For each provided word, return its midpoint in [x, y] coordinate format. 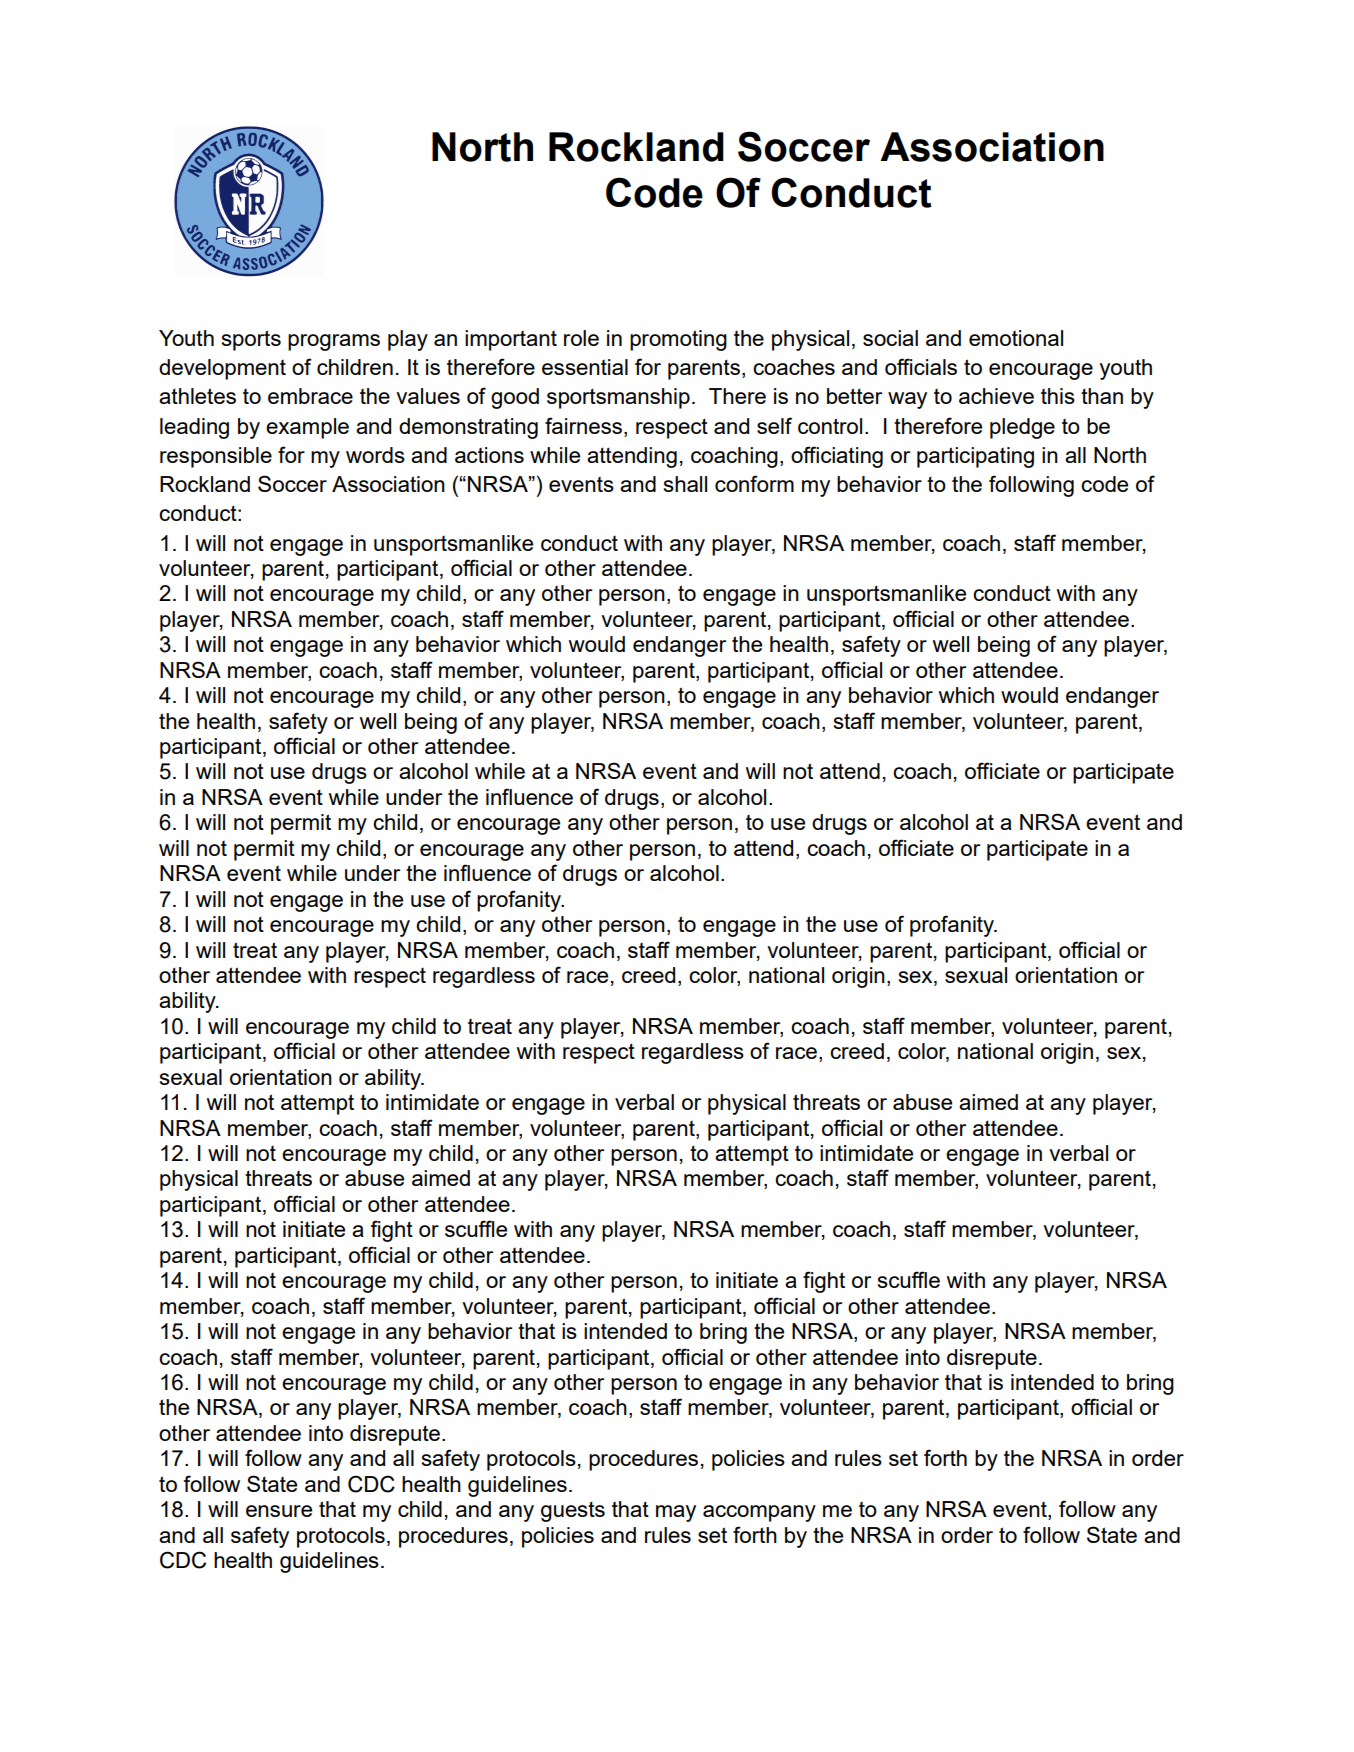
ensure [279, 1511]
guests [573, 1511]
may [676, 1513]
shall [685, 484]
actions [489, 455]
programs [334, 342]
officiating [837, 457]
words [375, 455]
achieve [996, 396]
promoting [678, 340]
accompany [759, 1513]
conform [754, 483]
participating [975, 457]
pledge [1022, 428]
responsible [216, 457]
